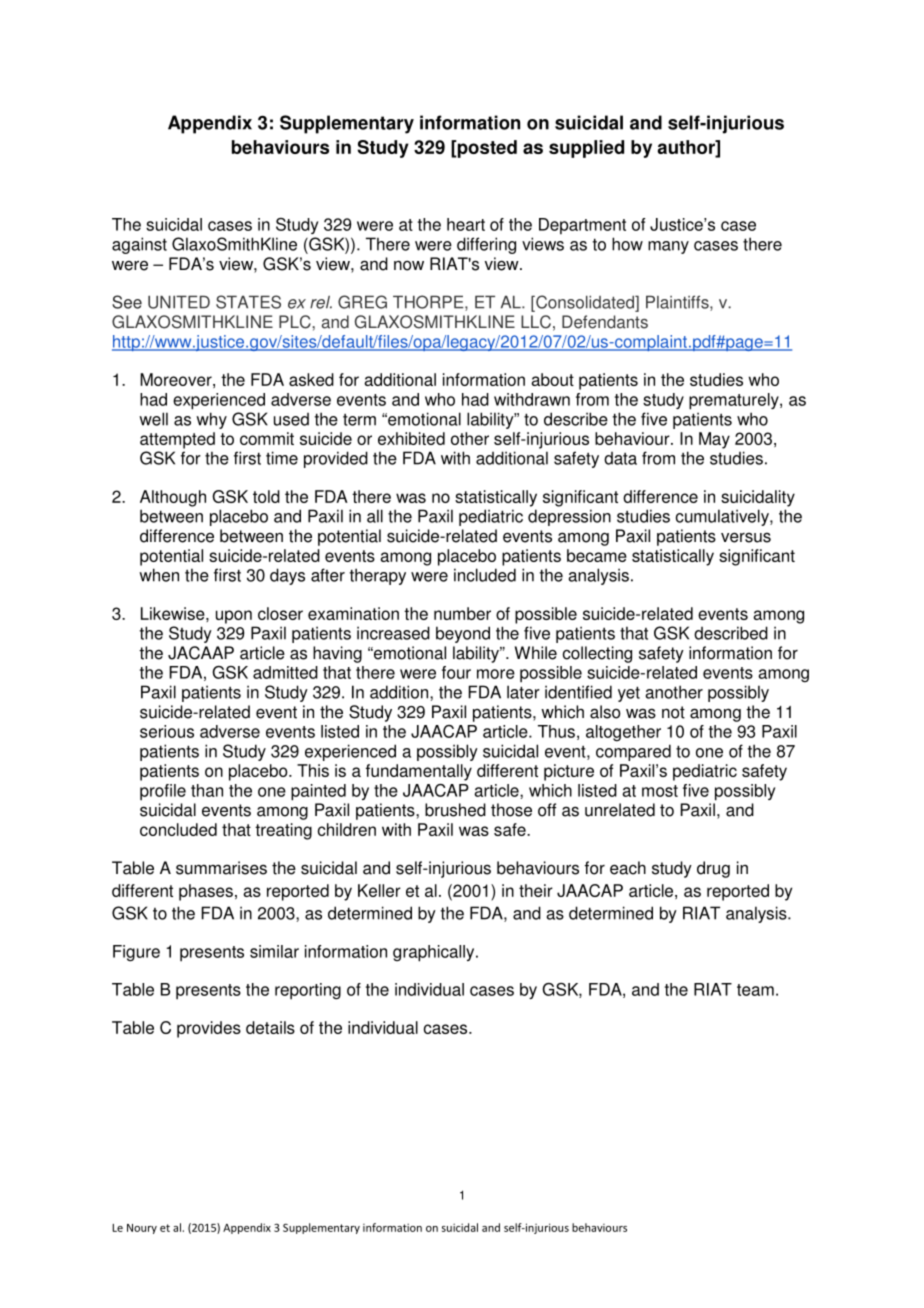 This document has width=924, height=1308. I want to click on altogether, so click(623, 733).
